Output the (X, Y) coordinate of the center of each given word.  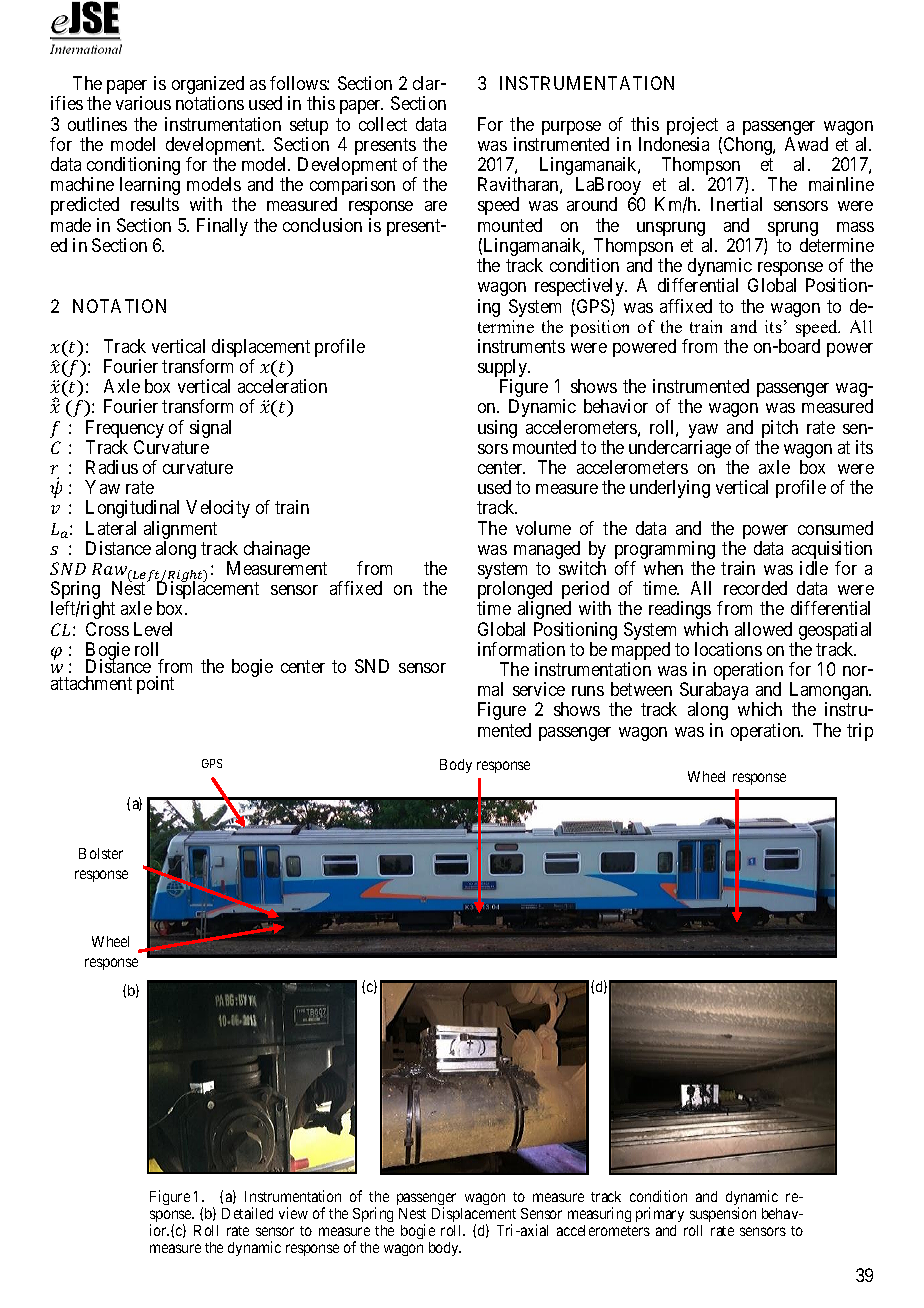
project (694, 127)
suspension (723, 1214)
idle (814, 568)
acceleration (282, 386)
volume (543, 528)
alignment (180, 531)
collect (383, 124)
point (155, 685)
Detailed (247, 1213)
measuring (599, 1214)
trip (860, 732)
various (143, 103)
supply (503, 369)
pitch (779, 430)
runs (588, 691)
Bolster (101, 853)
